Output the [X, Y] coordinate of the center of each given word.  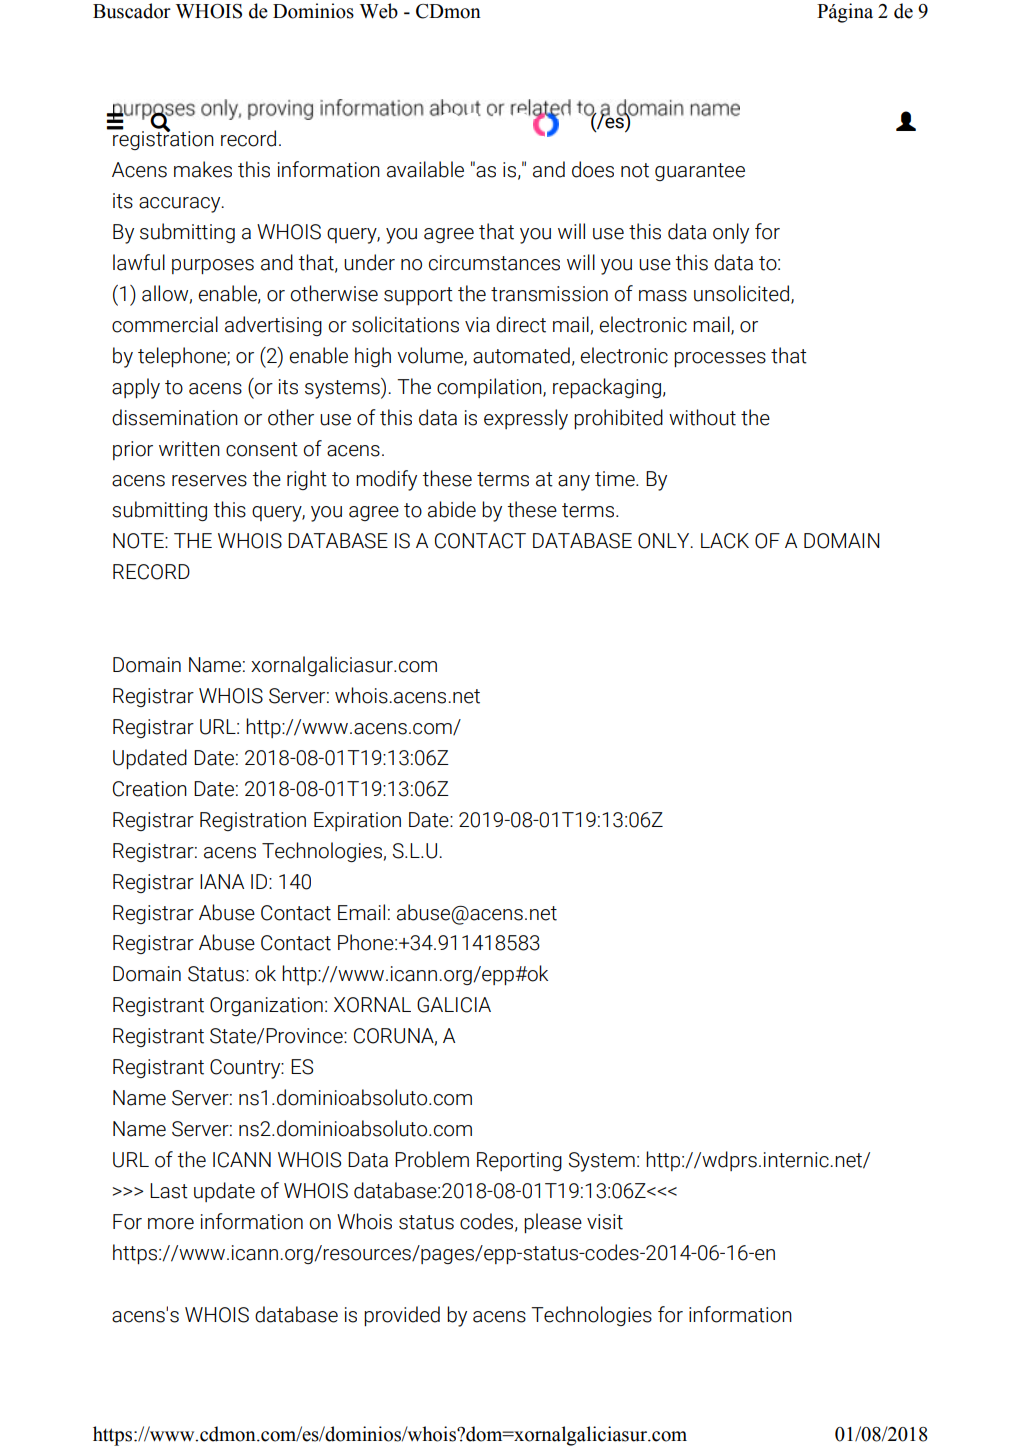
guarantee [700, 172]
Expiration [357, 821]
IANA [222, 881]
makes [203, 169]
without [702, 417]
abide [452, 509]
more [171, 1224]
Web [379, 11]
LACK [725, 541]
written [189, 449]
